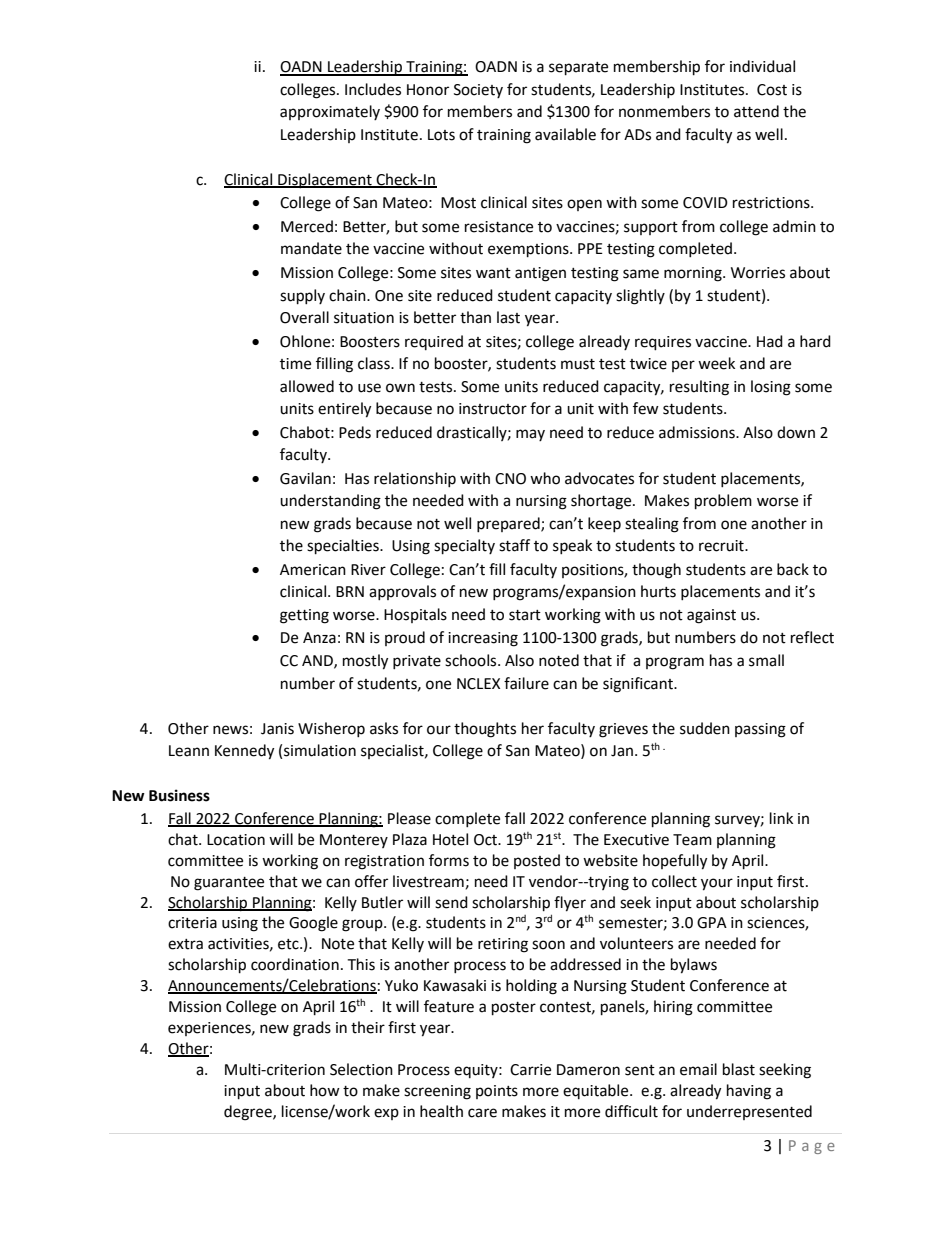  What do you see at coordinates (756, 111) in the image?
I see `attend` at bounding box center [756, 111].
